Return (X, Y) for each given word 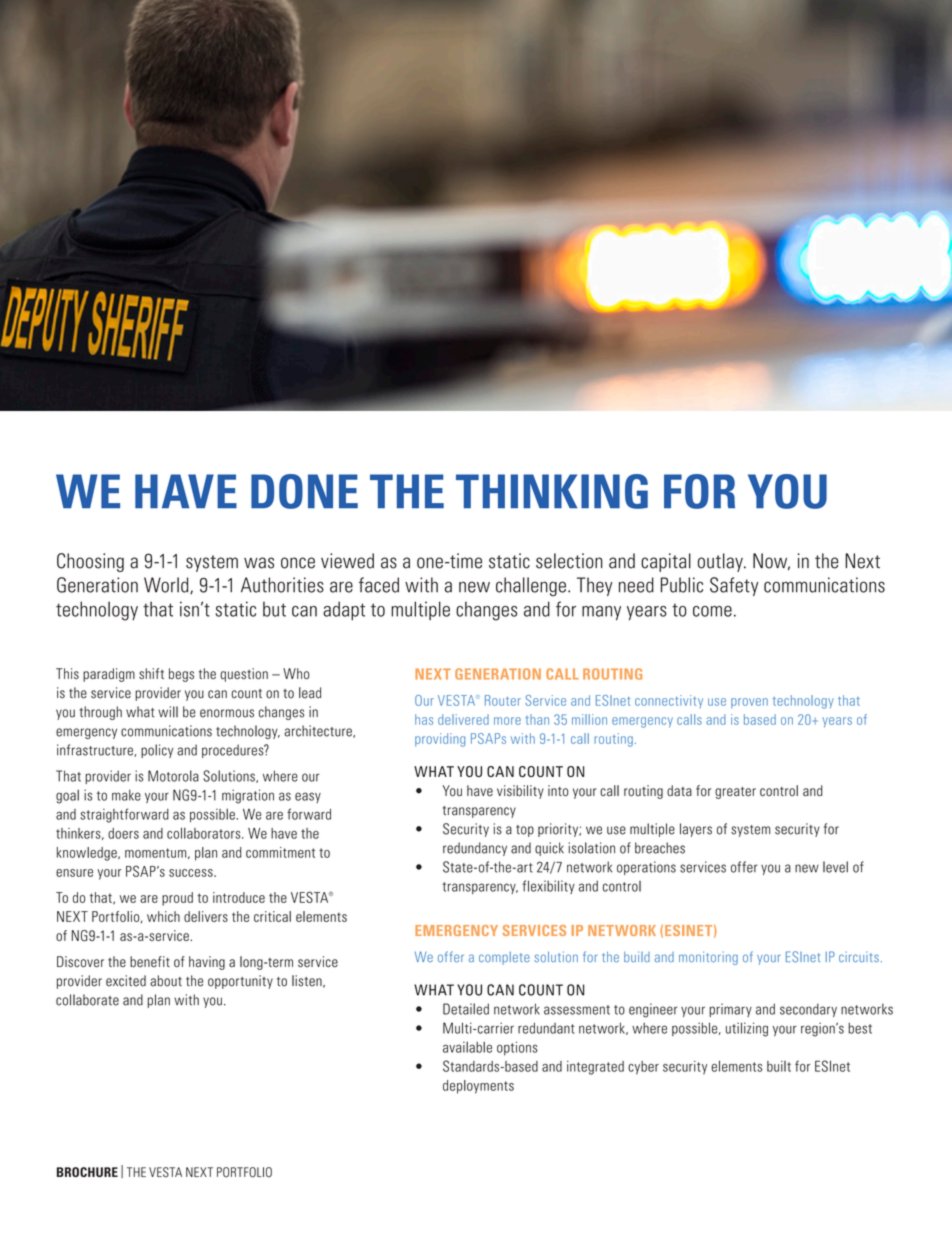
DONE (304, 491)
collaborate (87, 1000)
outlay (721, 562)
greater (735, 793)
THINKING (552, 491)
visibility (520, 792)
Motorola (173, 776)
